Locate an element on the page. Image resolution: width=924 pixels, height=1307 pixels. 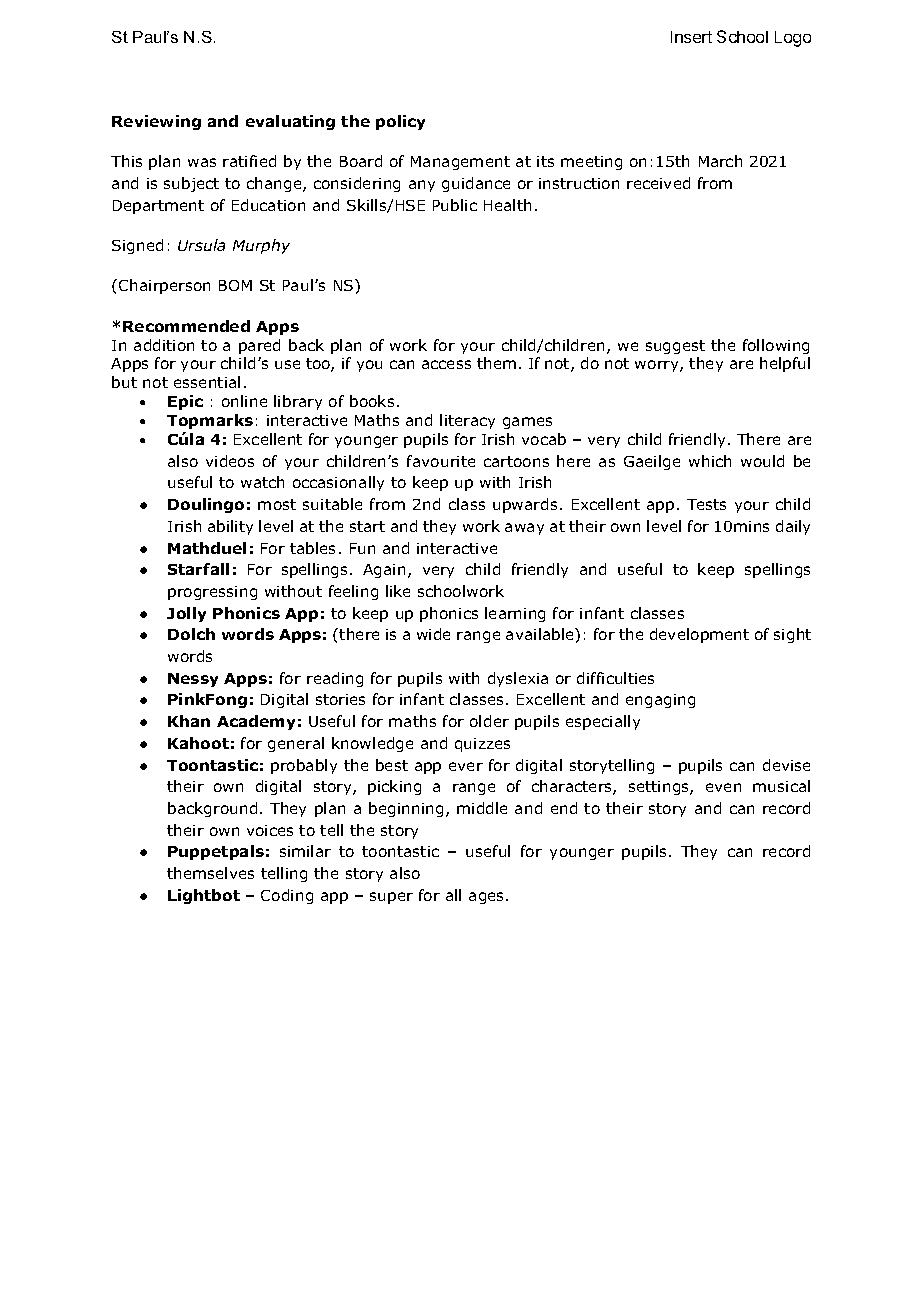
suggest is located at coordinates (675, 347).
